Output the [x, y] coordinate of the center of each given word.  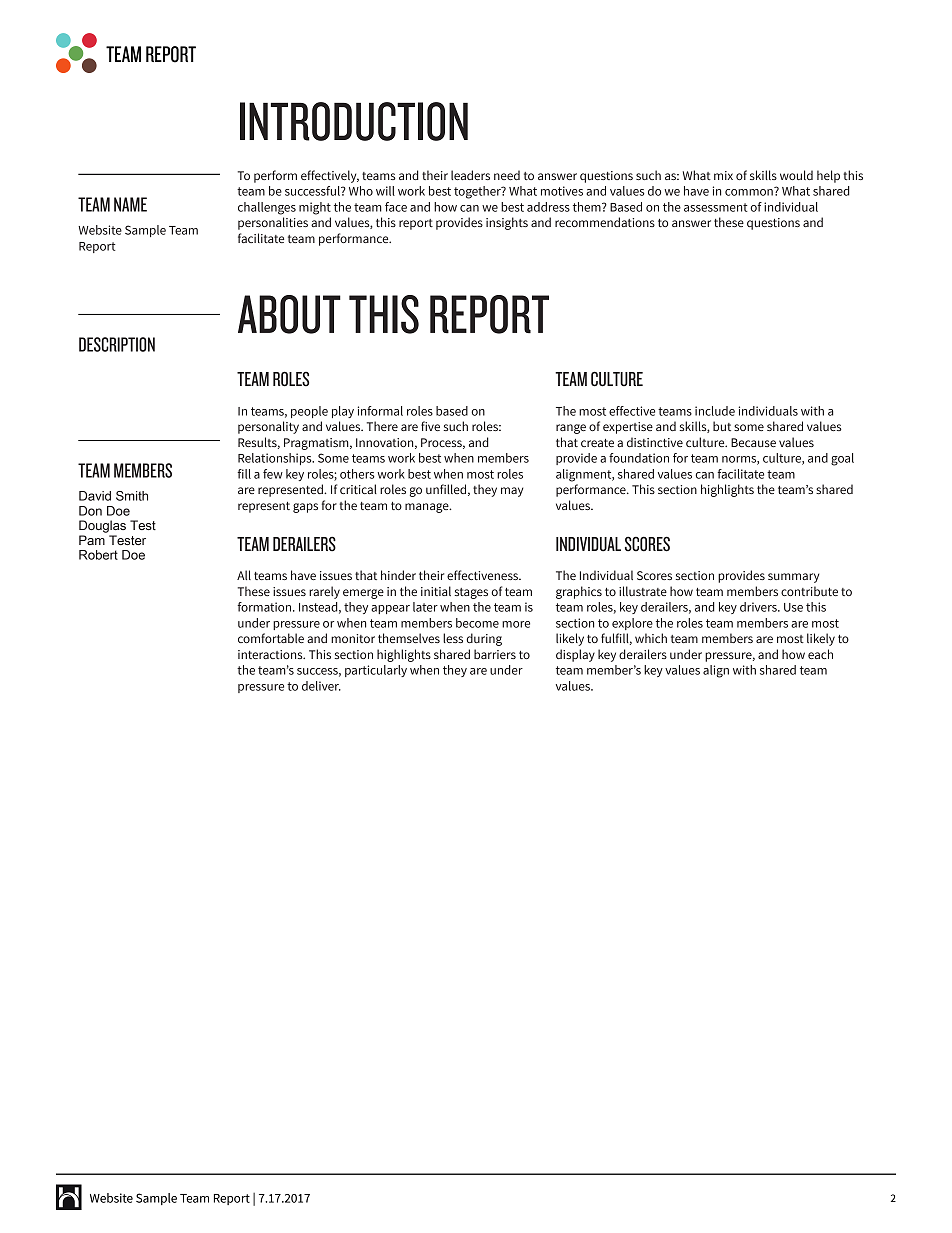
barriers [495, 654]
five [430, 426]
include [715, 411]
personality [268, 427]
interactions [271, 654]
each [820, 654]
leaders [470, 175]
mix [723, 175]
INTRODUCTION [354, 121]
